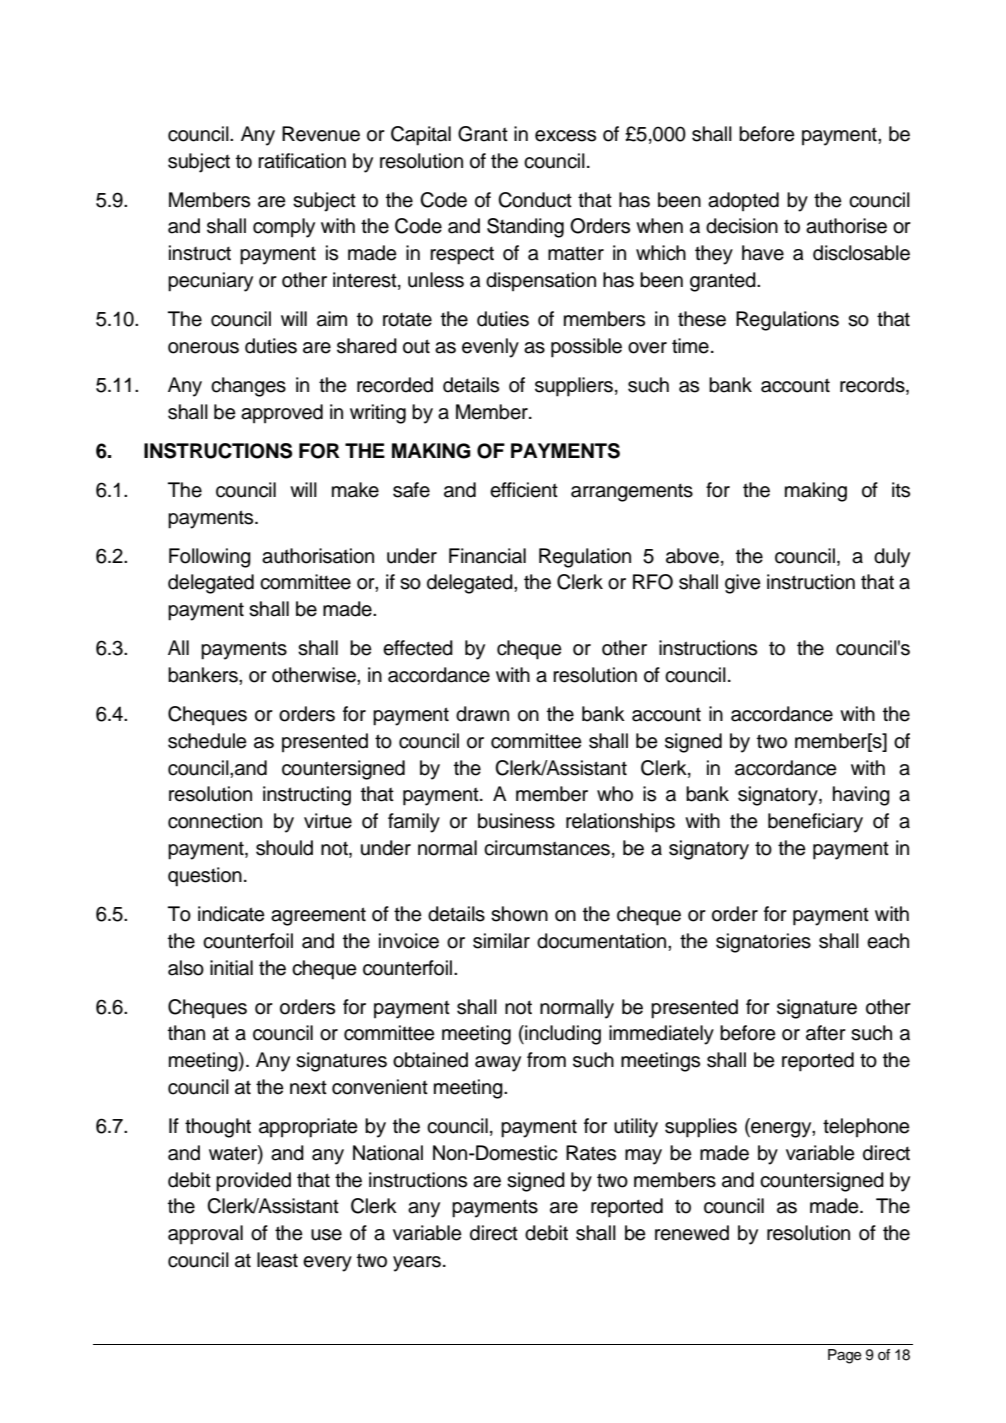 The height and width of the screenshot is (1423, 1006). I want to click on indicate, so click(231, 914).
